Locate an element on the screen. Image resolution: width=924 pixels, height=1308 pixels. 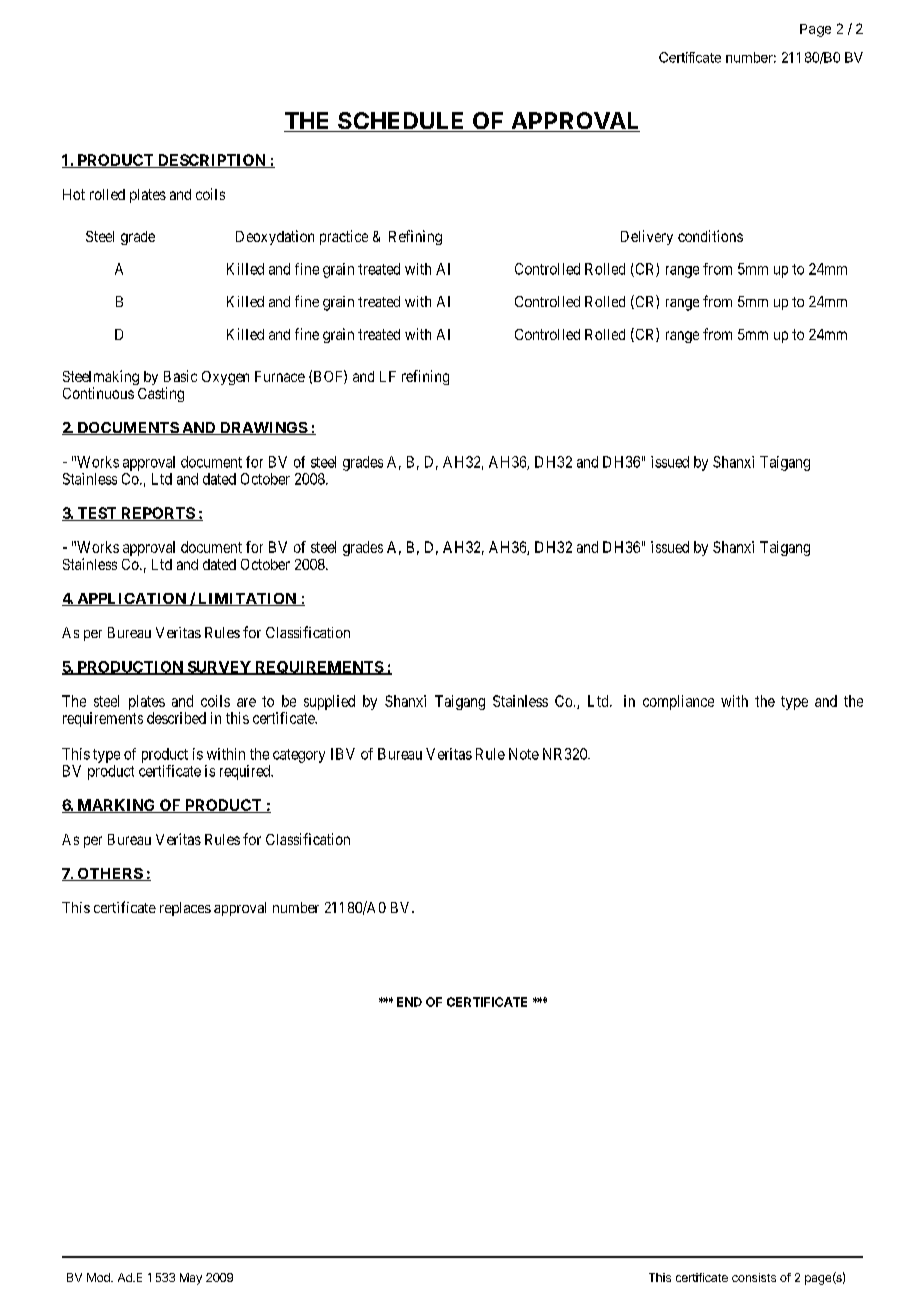
replaces is located at coordinates (185, 909).
